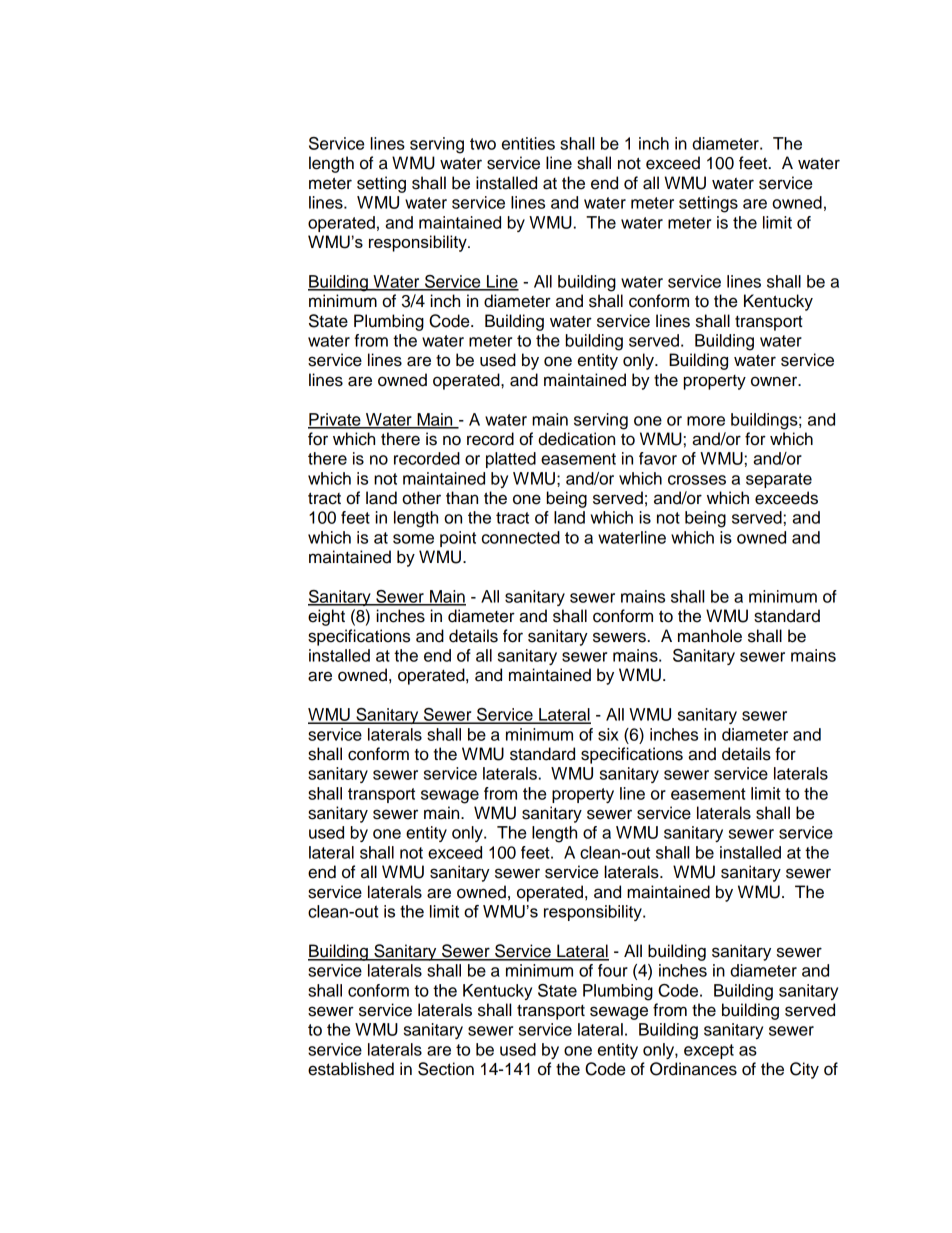  I want to click on owner, so click(775, 381).
